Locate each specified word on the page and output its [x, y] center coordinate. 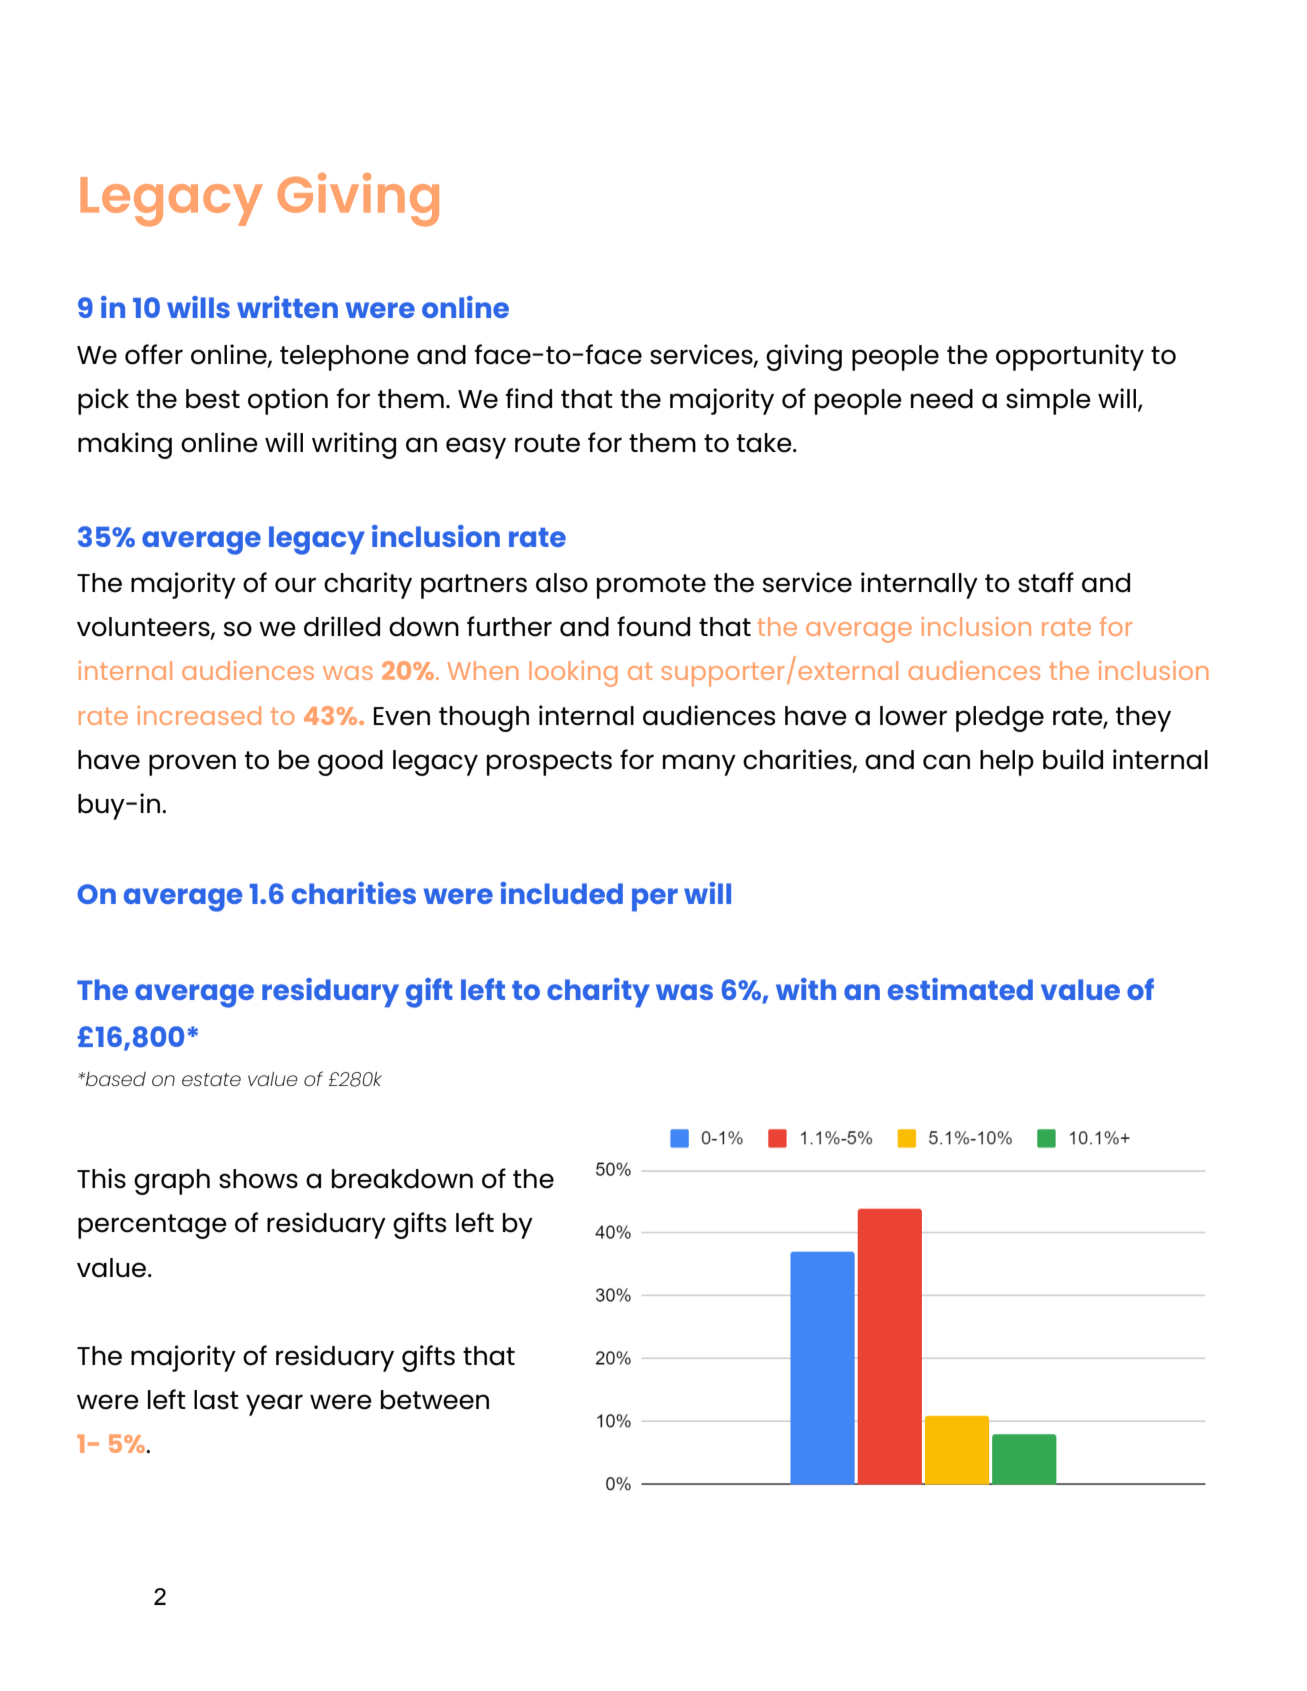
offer [154, 354]
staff [1046, 582]
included [561, 893]
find [528, 398]
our [295, 585]
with [806, 989]
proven [192, 765]
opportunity [1070, 357]
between [435, 1400]
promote [651, 586]
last [216, 1400]
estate [211, 1079]
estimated [960, 989]
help [1007, 763]
